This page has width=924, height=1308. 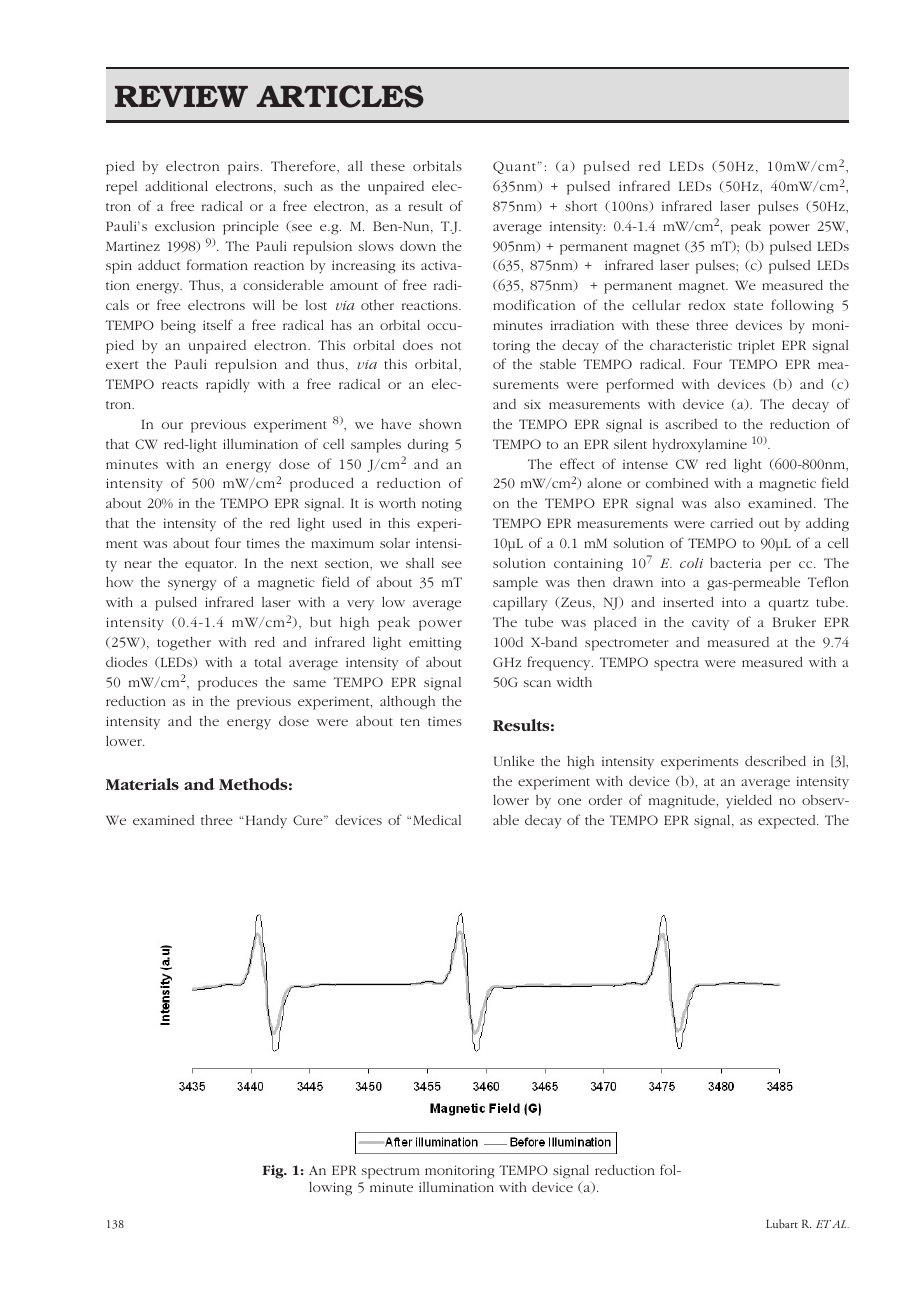 I want to click on yielded, so click(x=749, y=801).
